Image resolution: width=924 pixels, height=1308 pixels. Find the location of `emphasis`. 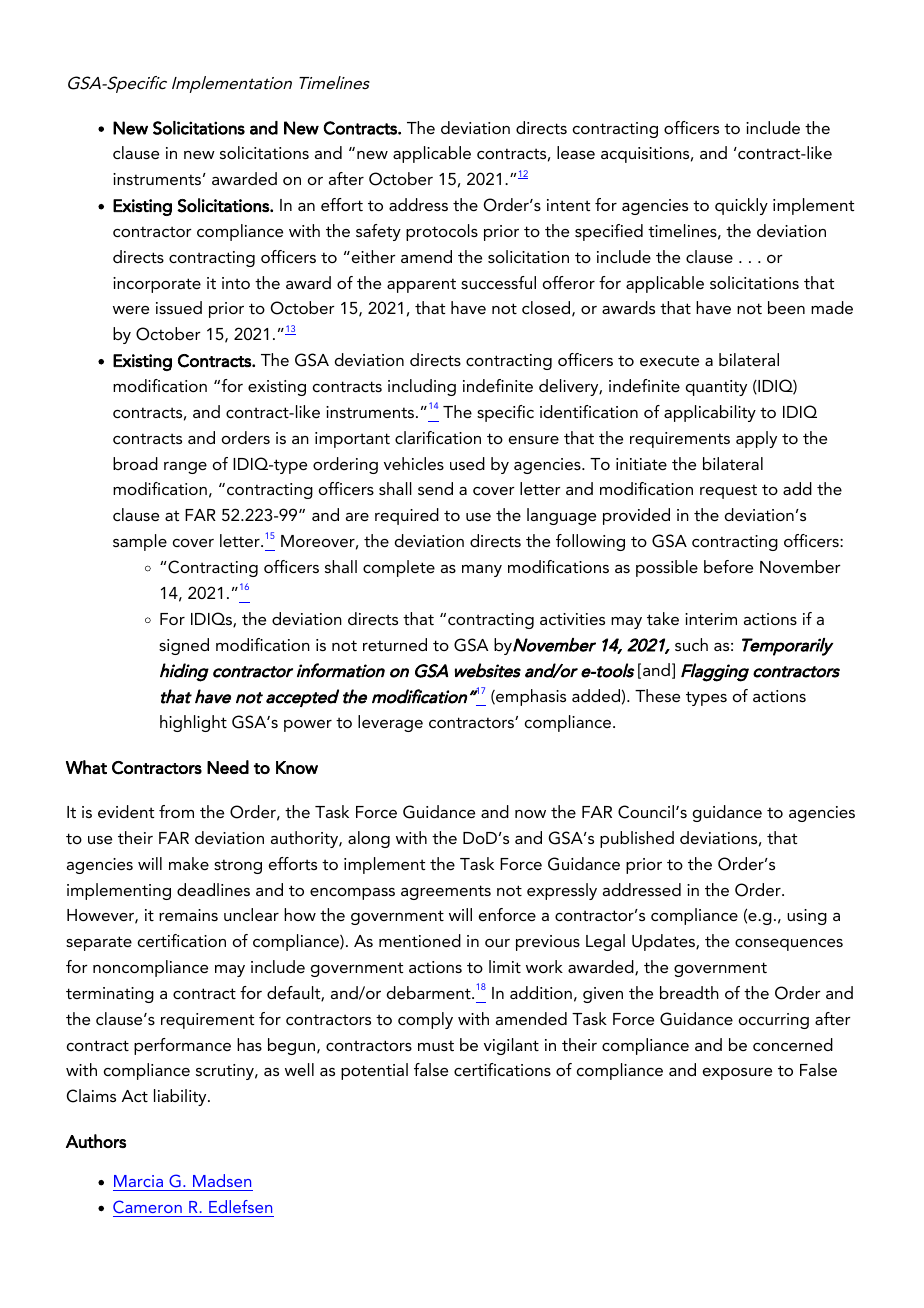

emphasis is located at coordinates (530, 697).
